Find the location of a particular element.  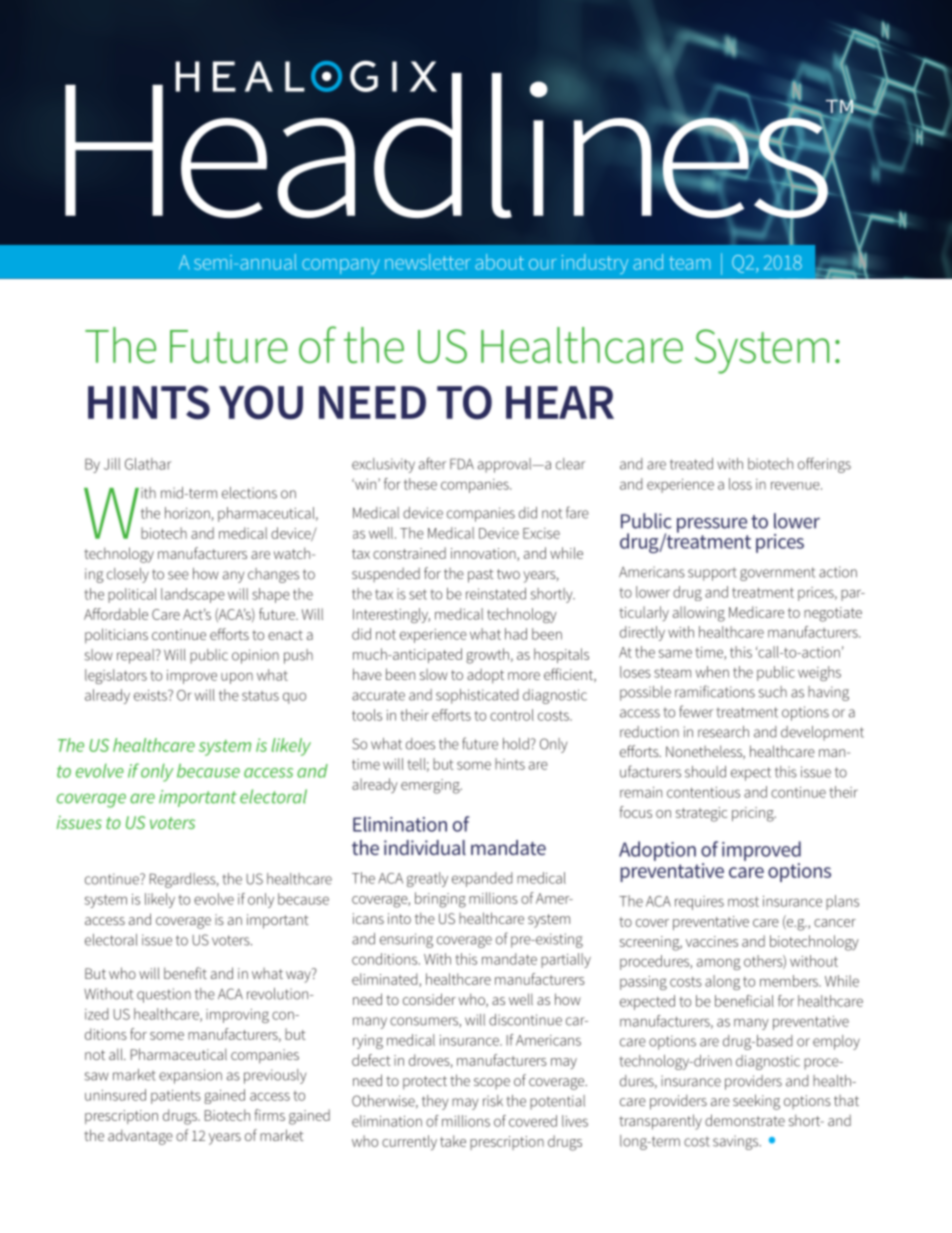

sophisticated is located at coordinates (477, 696).
